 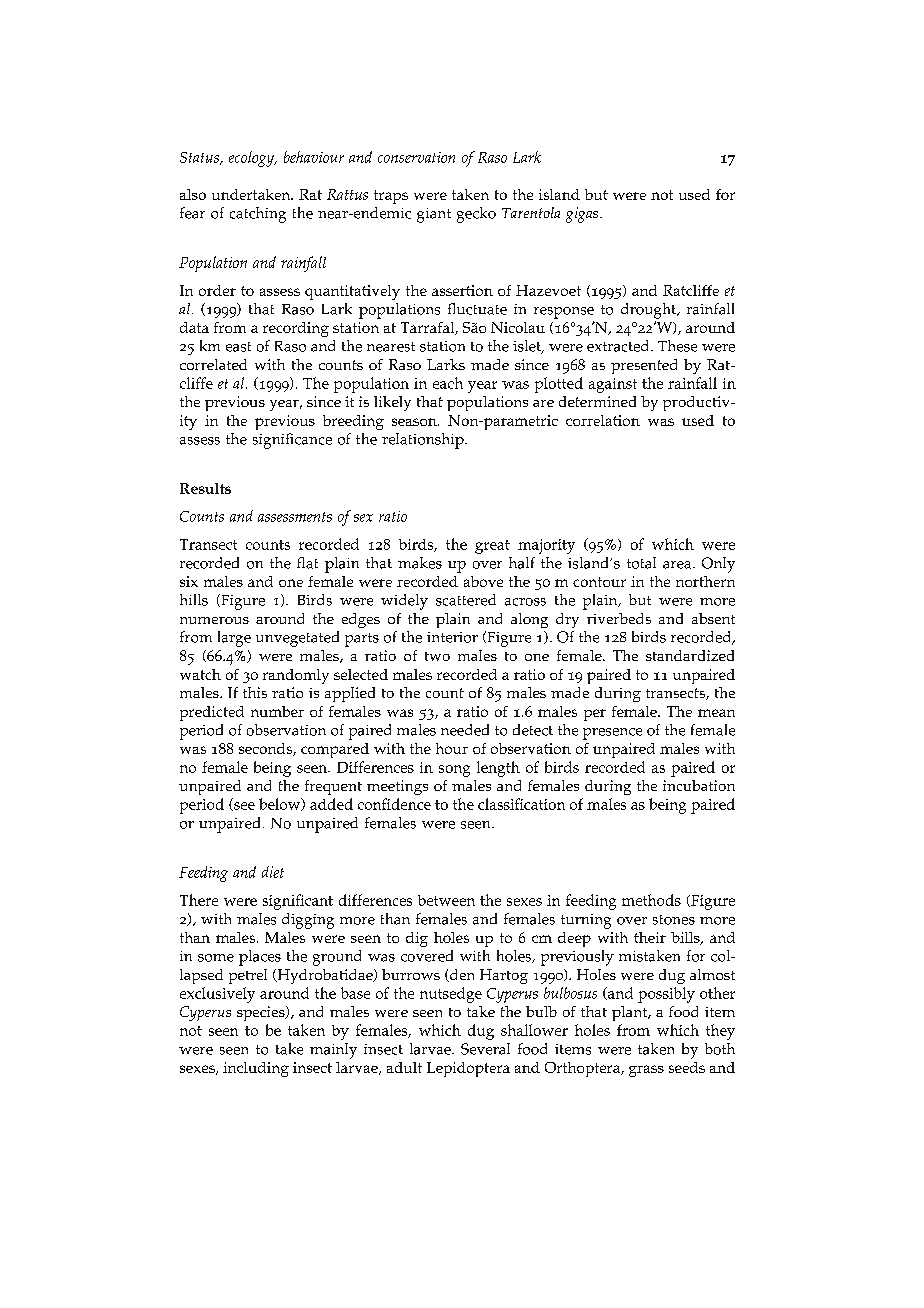 I want to click on east, so click(x=238, y=347).
